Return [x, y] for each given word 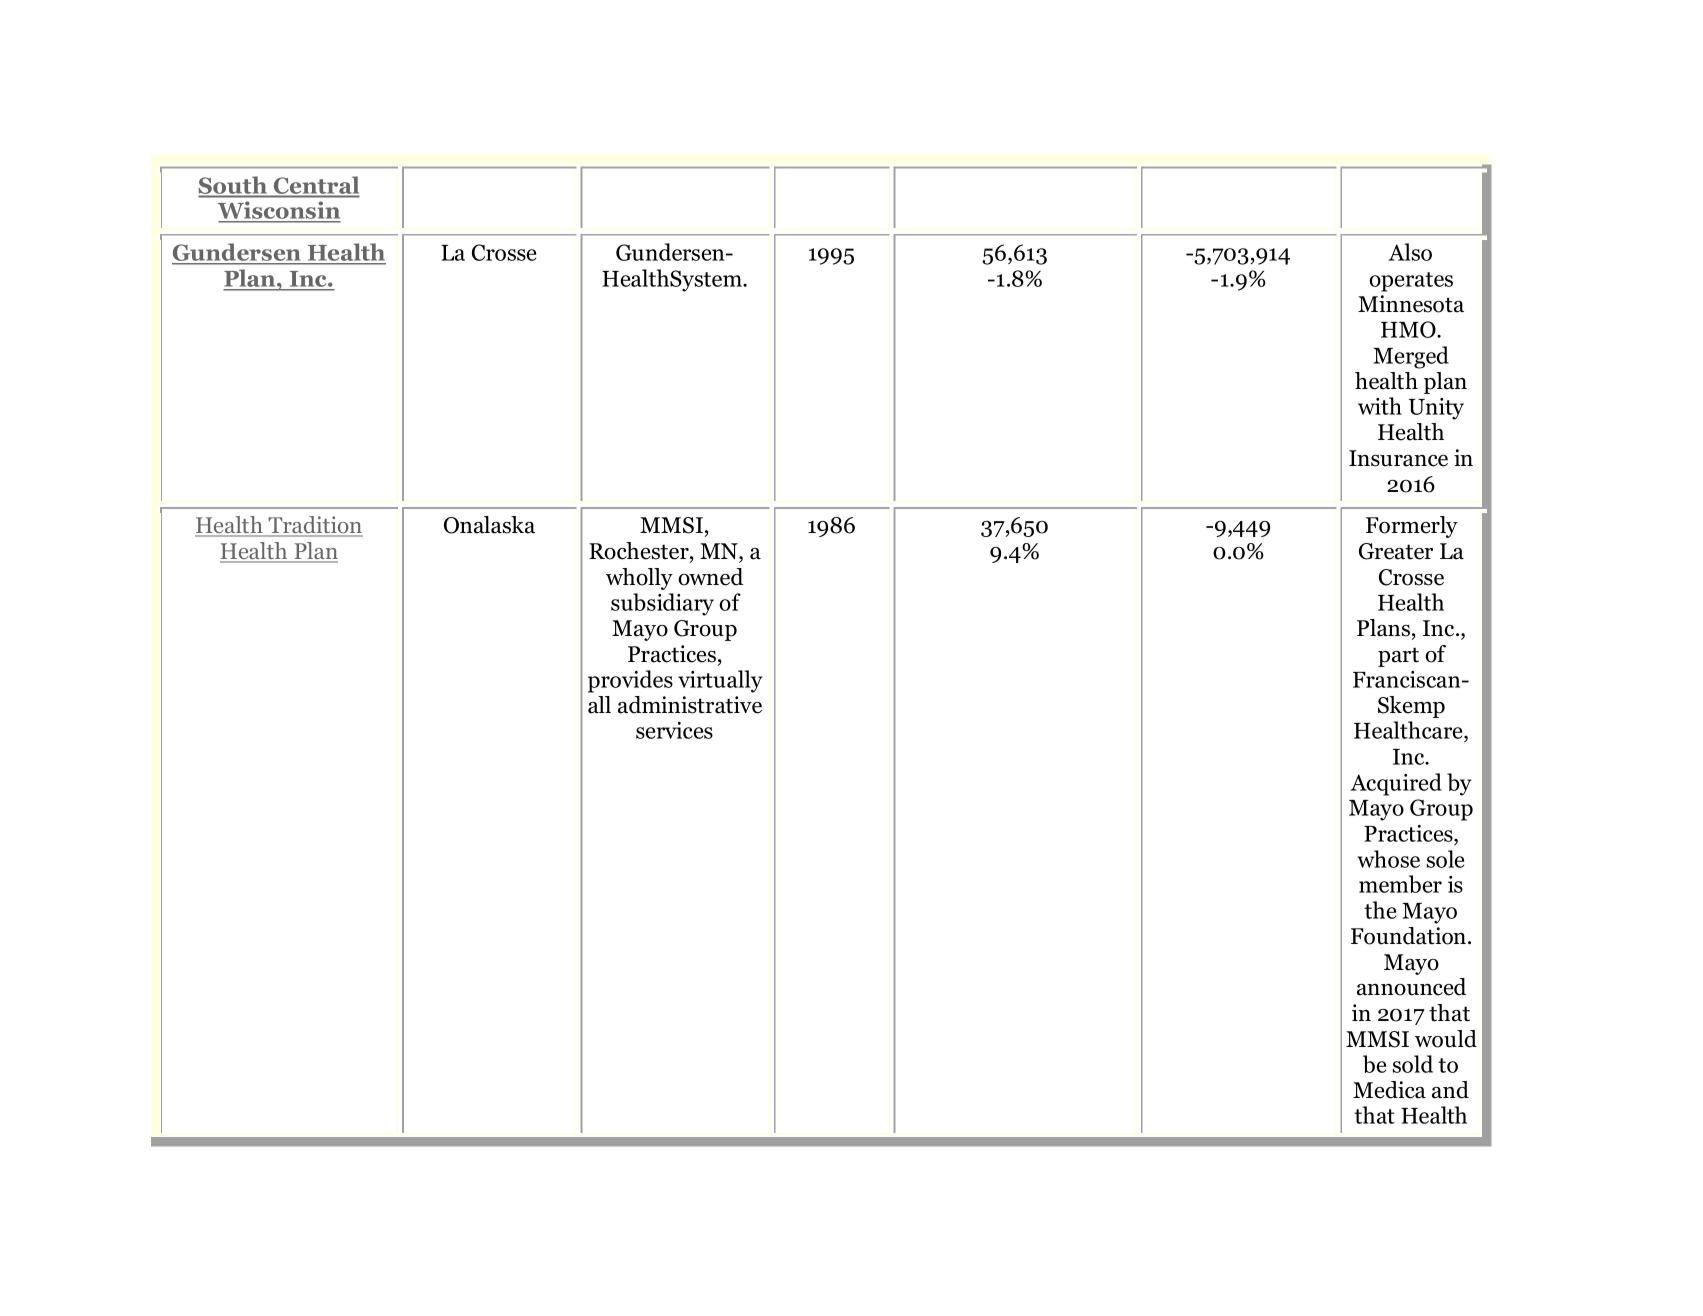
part [1398, 657]
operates [1411, 282]
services [674, 730]
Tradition [315, 526]
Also [1410, 252]
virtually [720, 681]
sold [1413, 1064]
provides [630, 681]
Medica [1389, 1090]
